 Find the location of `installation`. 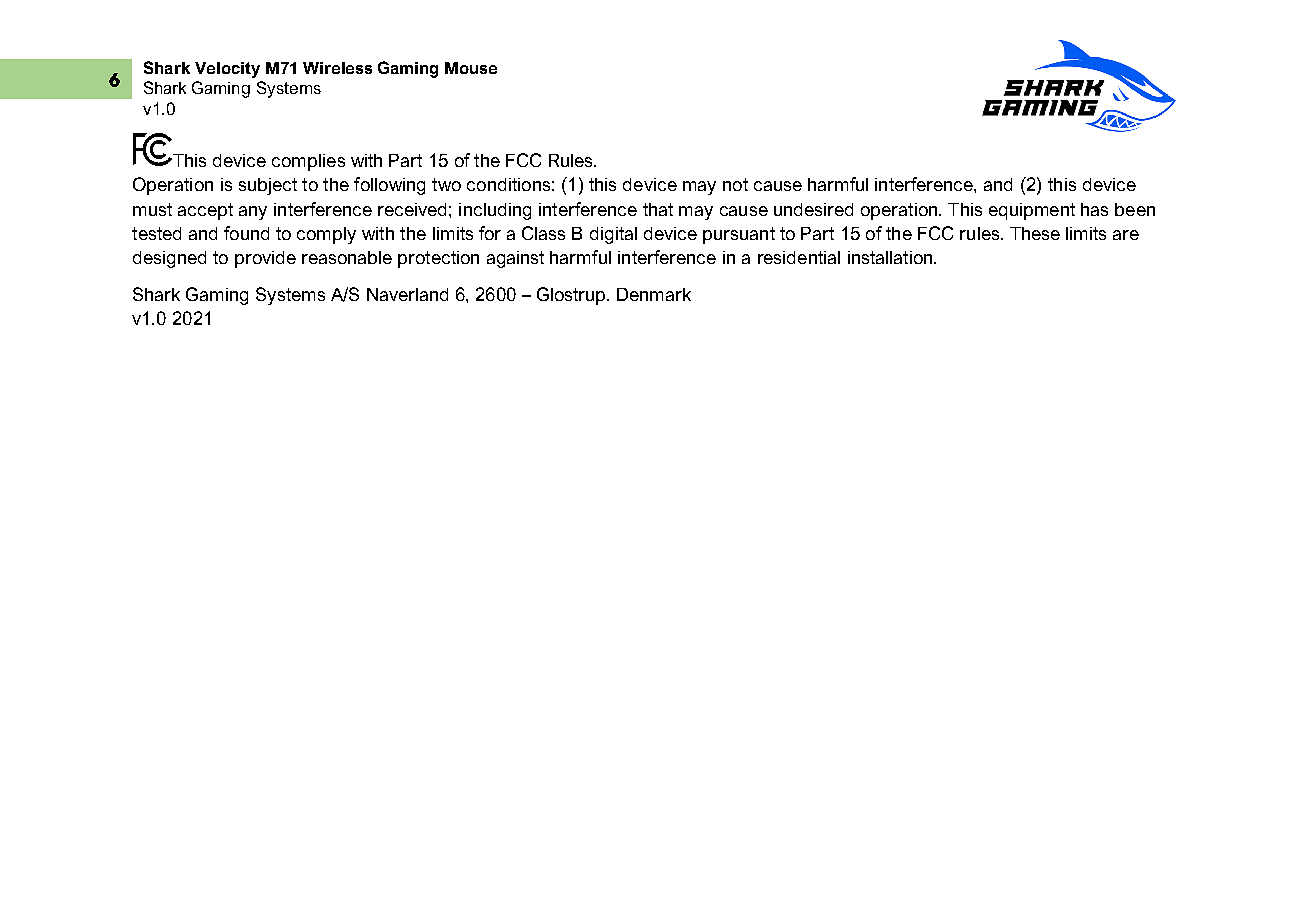

installation is located at coordinates (891, 257).
